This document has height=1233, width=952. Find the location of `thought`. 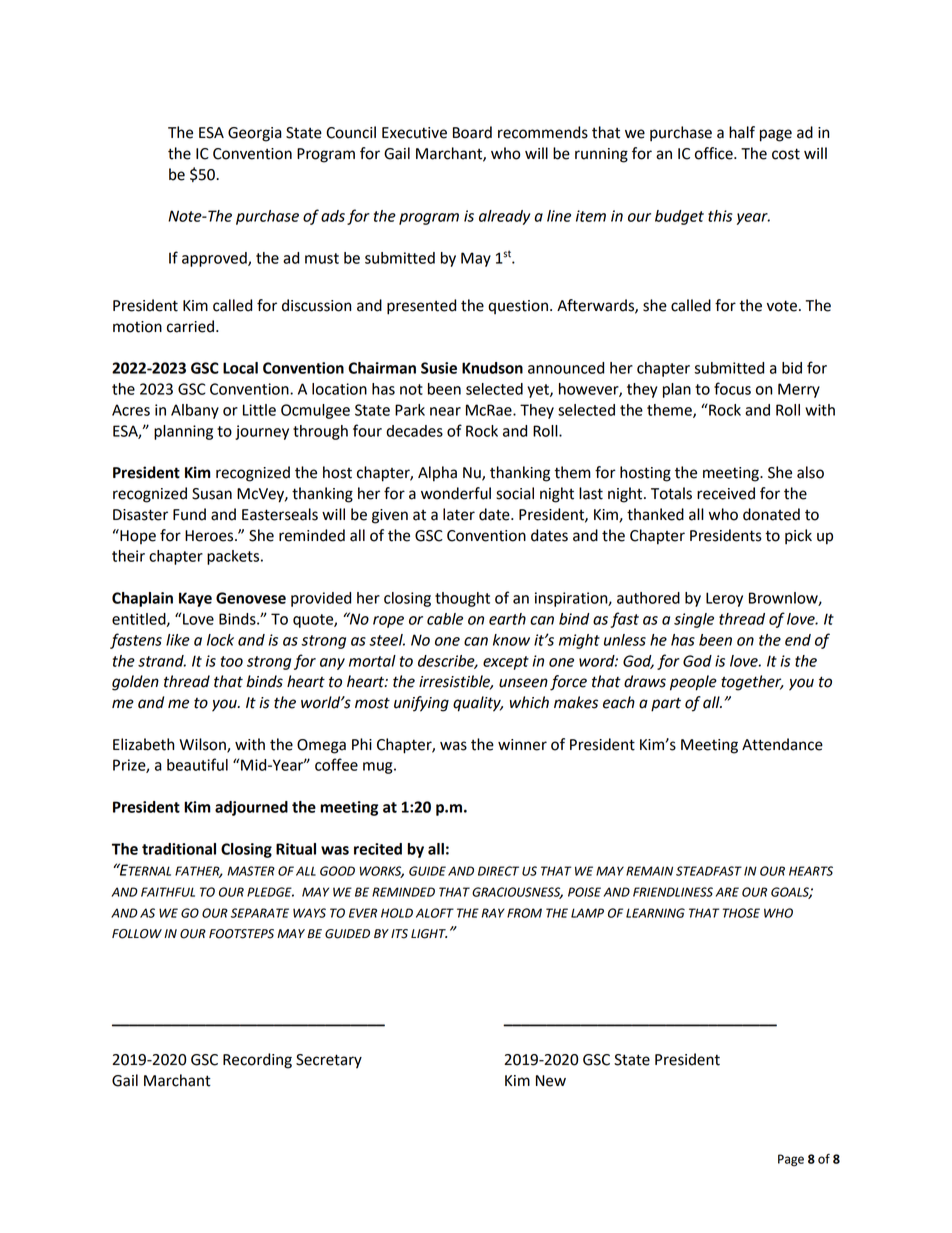

thought is located at coordinates (462, 599).
